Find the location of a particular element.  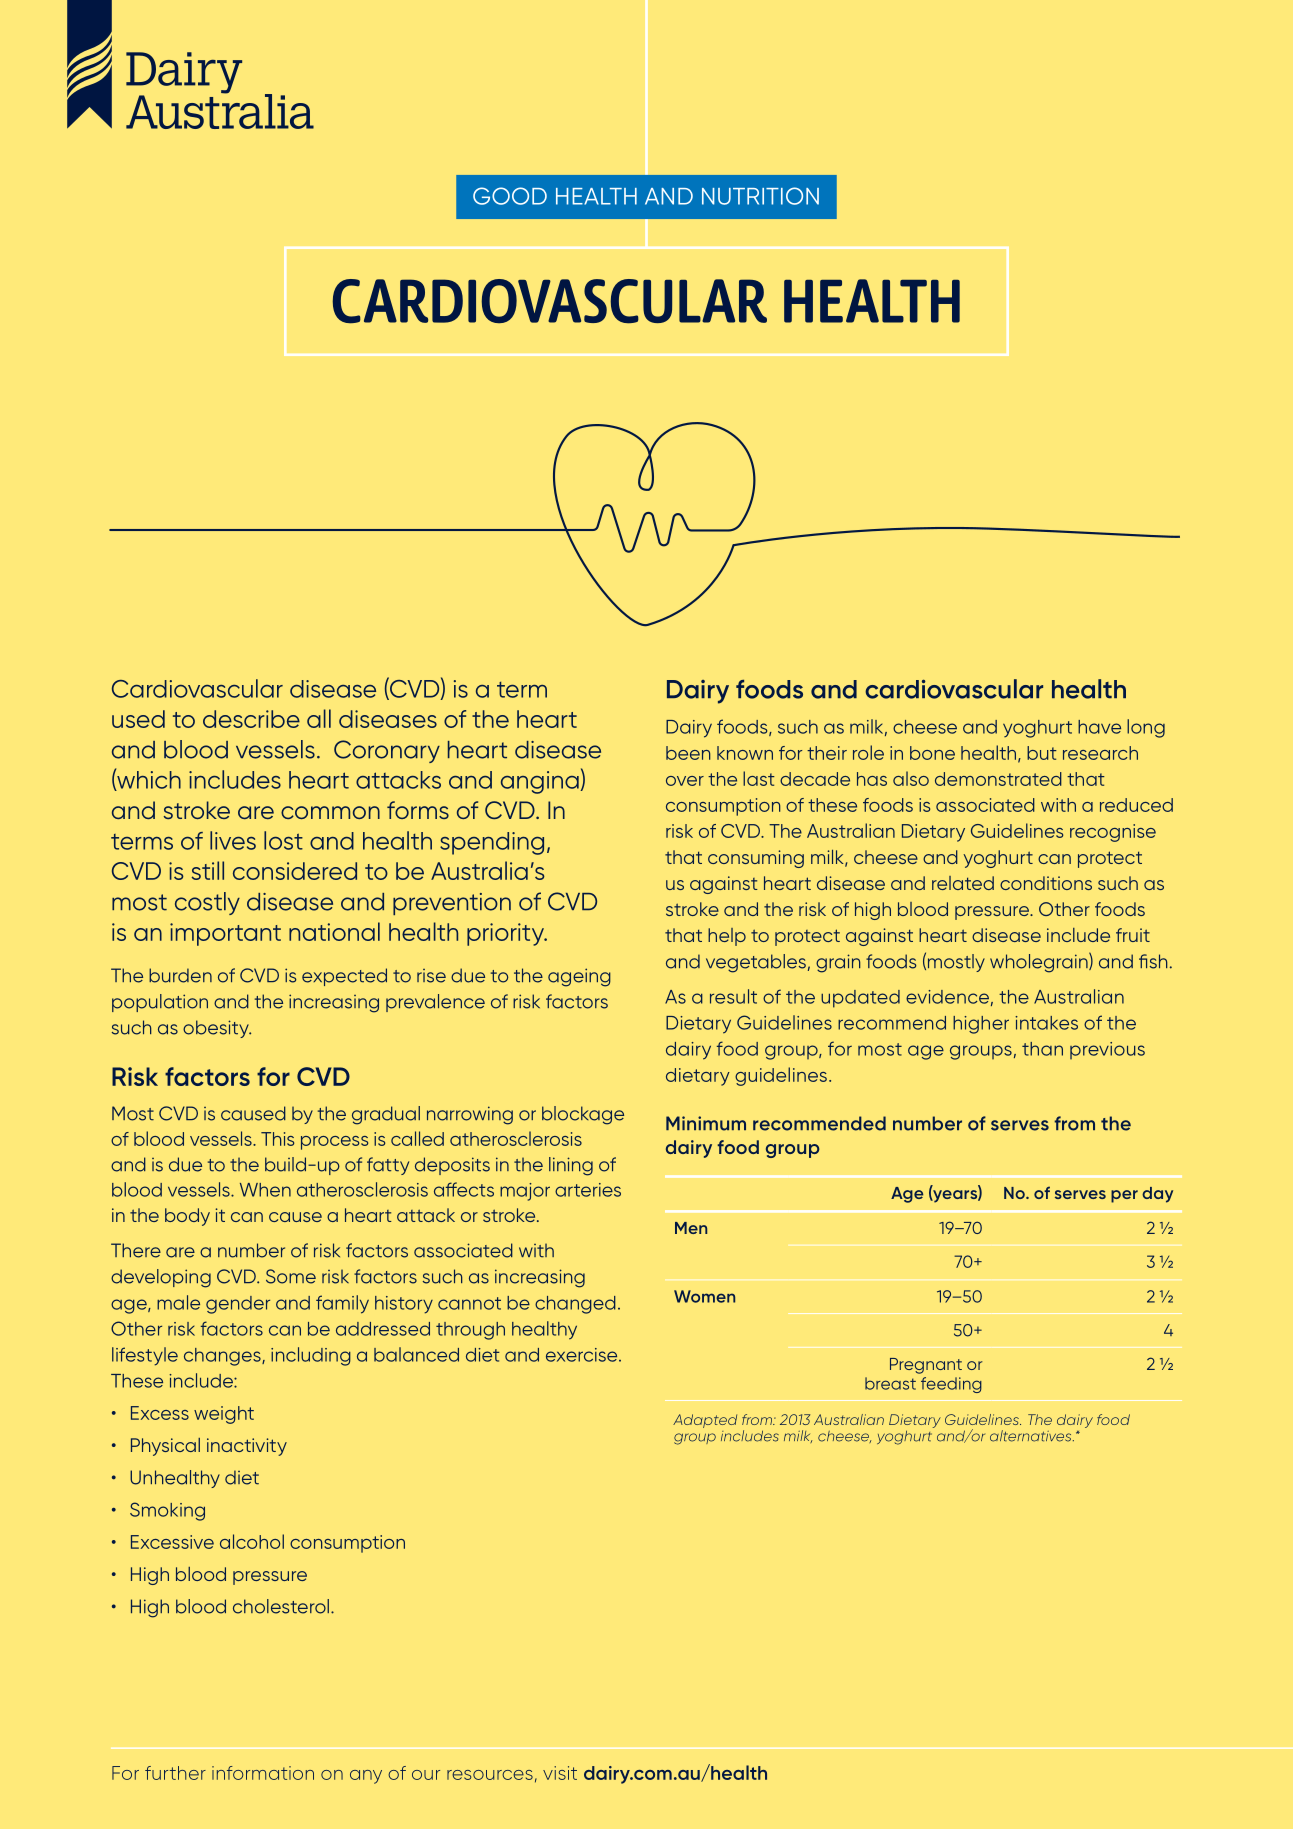

have is located at coordinates (1099, 727).
